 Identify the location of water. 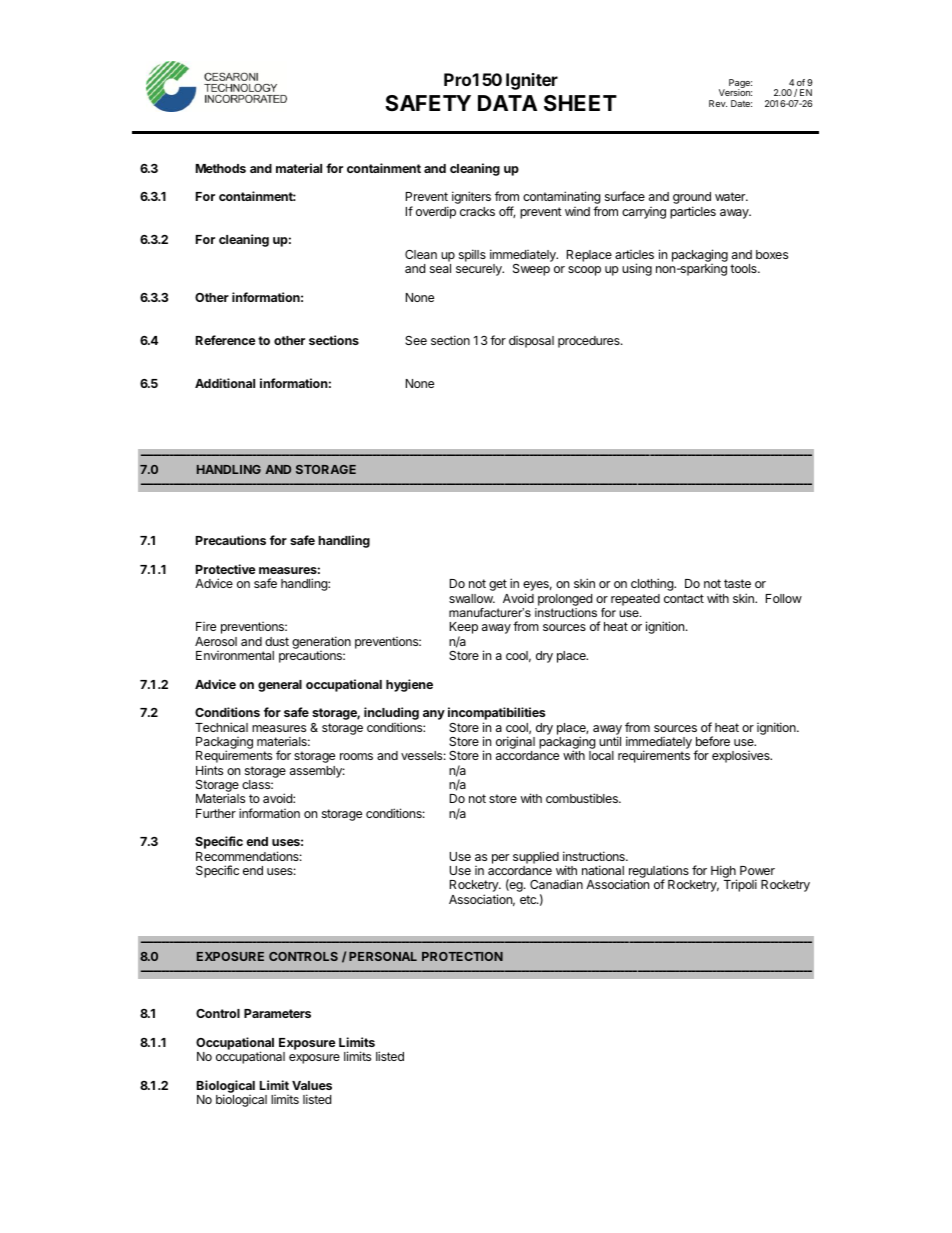
(731, 196).
